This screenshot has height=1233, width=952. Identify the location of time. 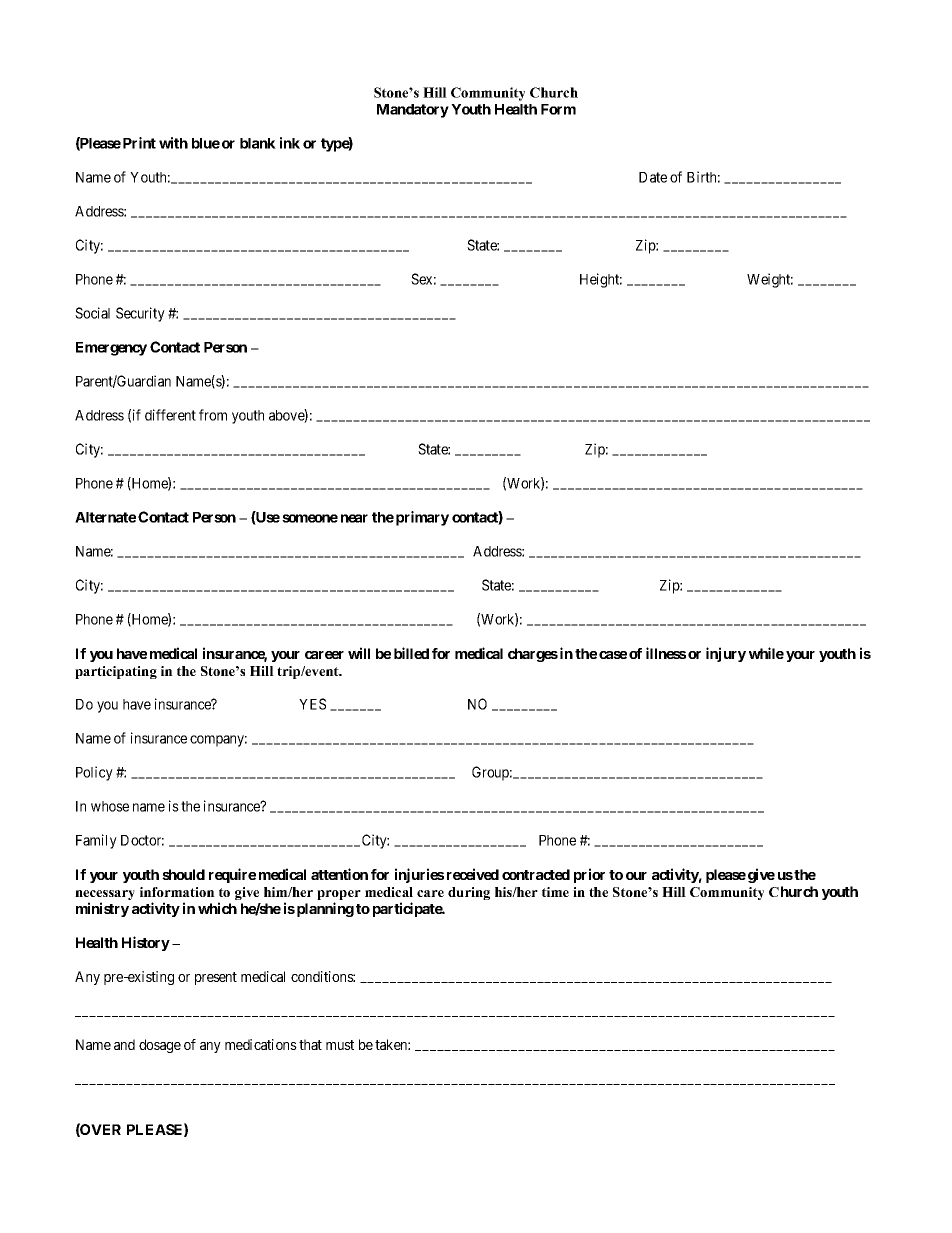
(555, 892).
